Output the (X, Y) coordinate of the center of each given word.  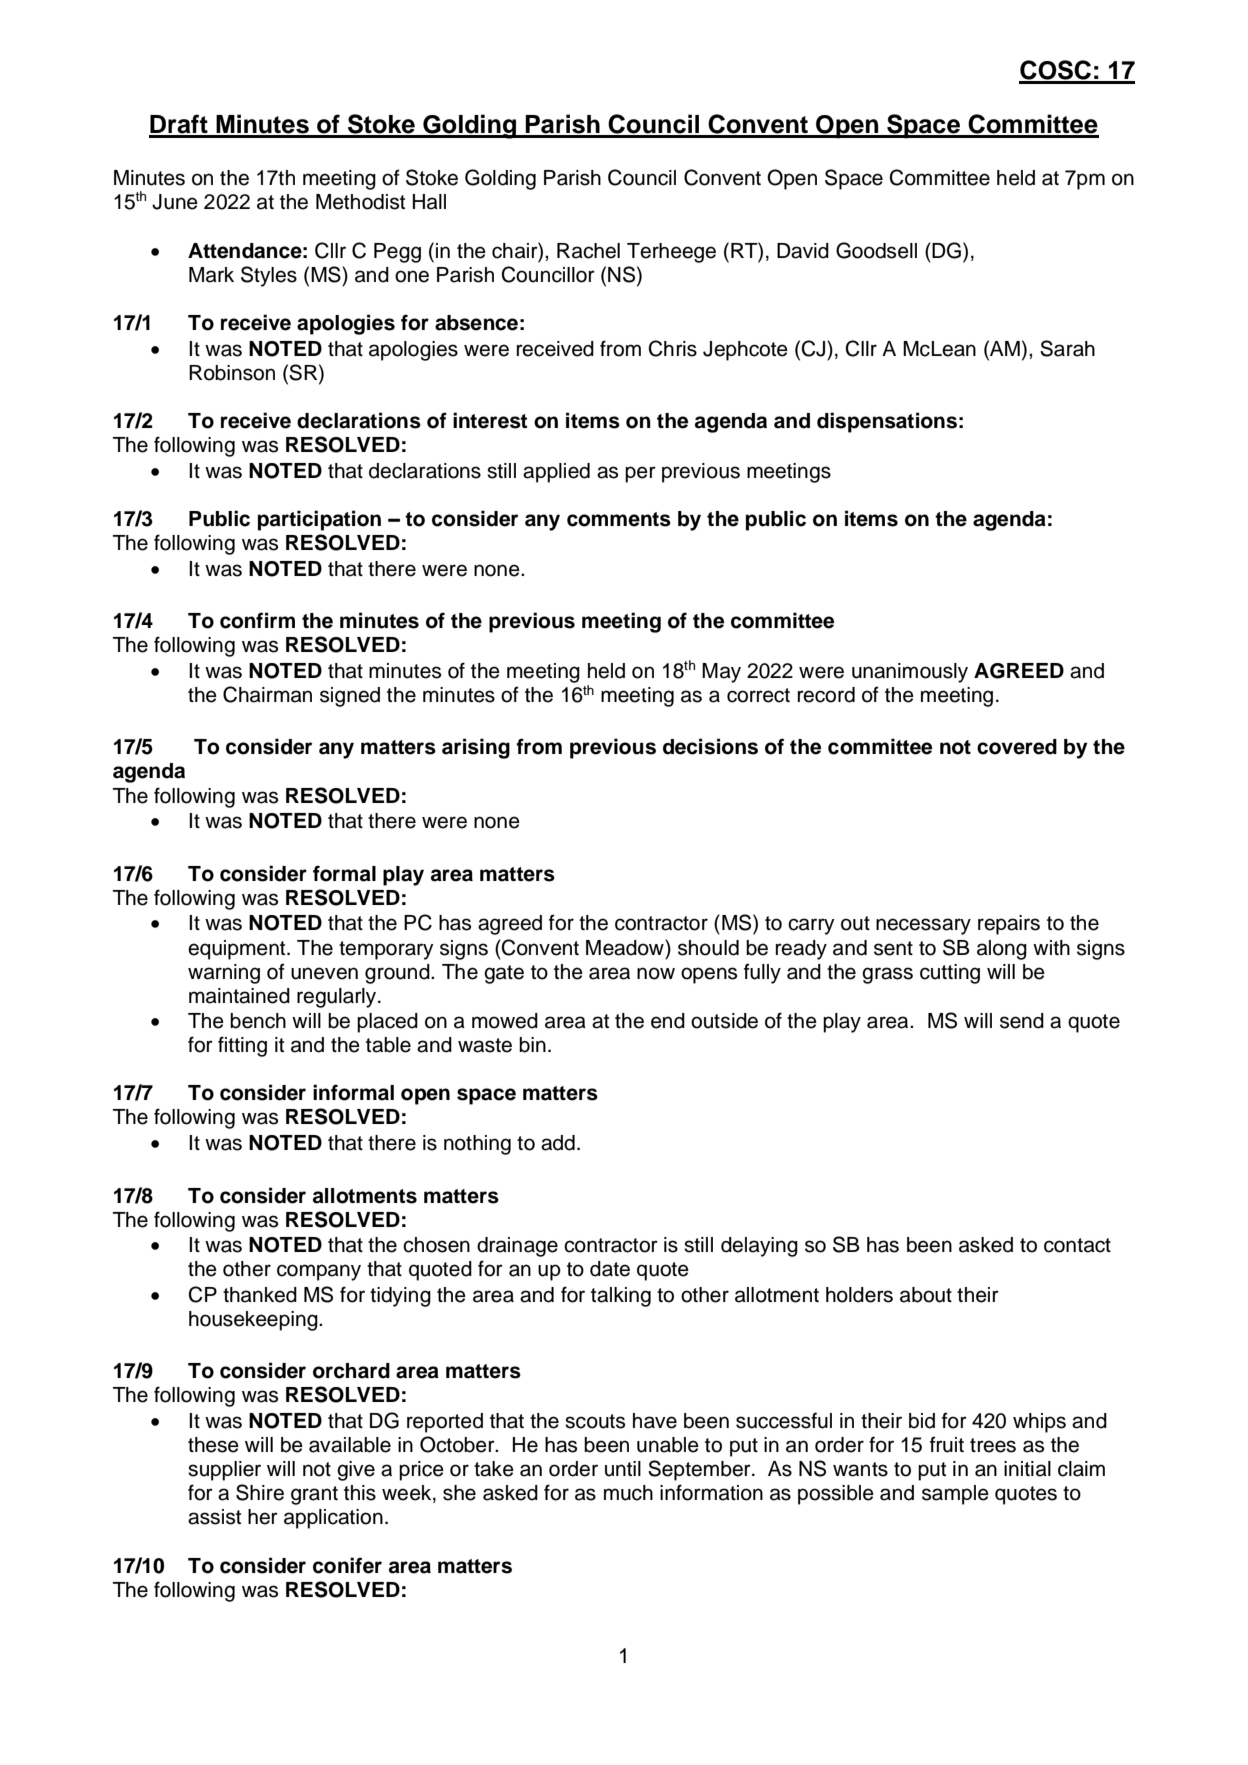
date (610, 1269)
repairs (1009, 925)
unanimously (910, 673)
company (319, 1272)
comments (619, 519)
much (628, 1493)
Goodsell (876, 250)
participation (319, 520)
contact (1077, 1245)
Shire (260, 1492)
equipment (238, 950)
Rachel (588, 251)
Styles (269, 276)
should (708, 948)
